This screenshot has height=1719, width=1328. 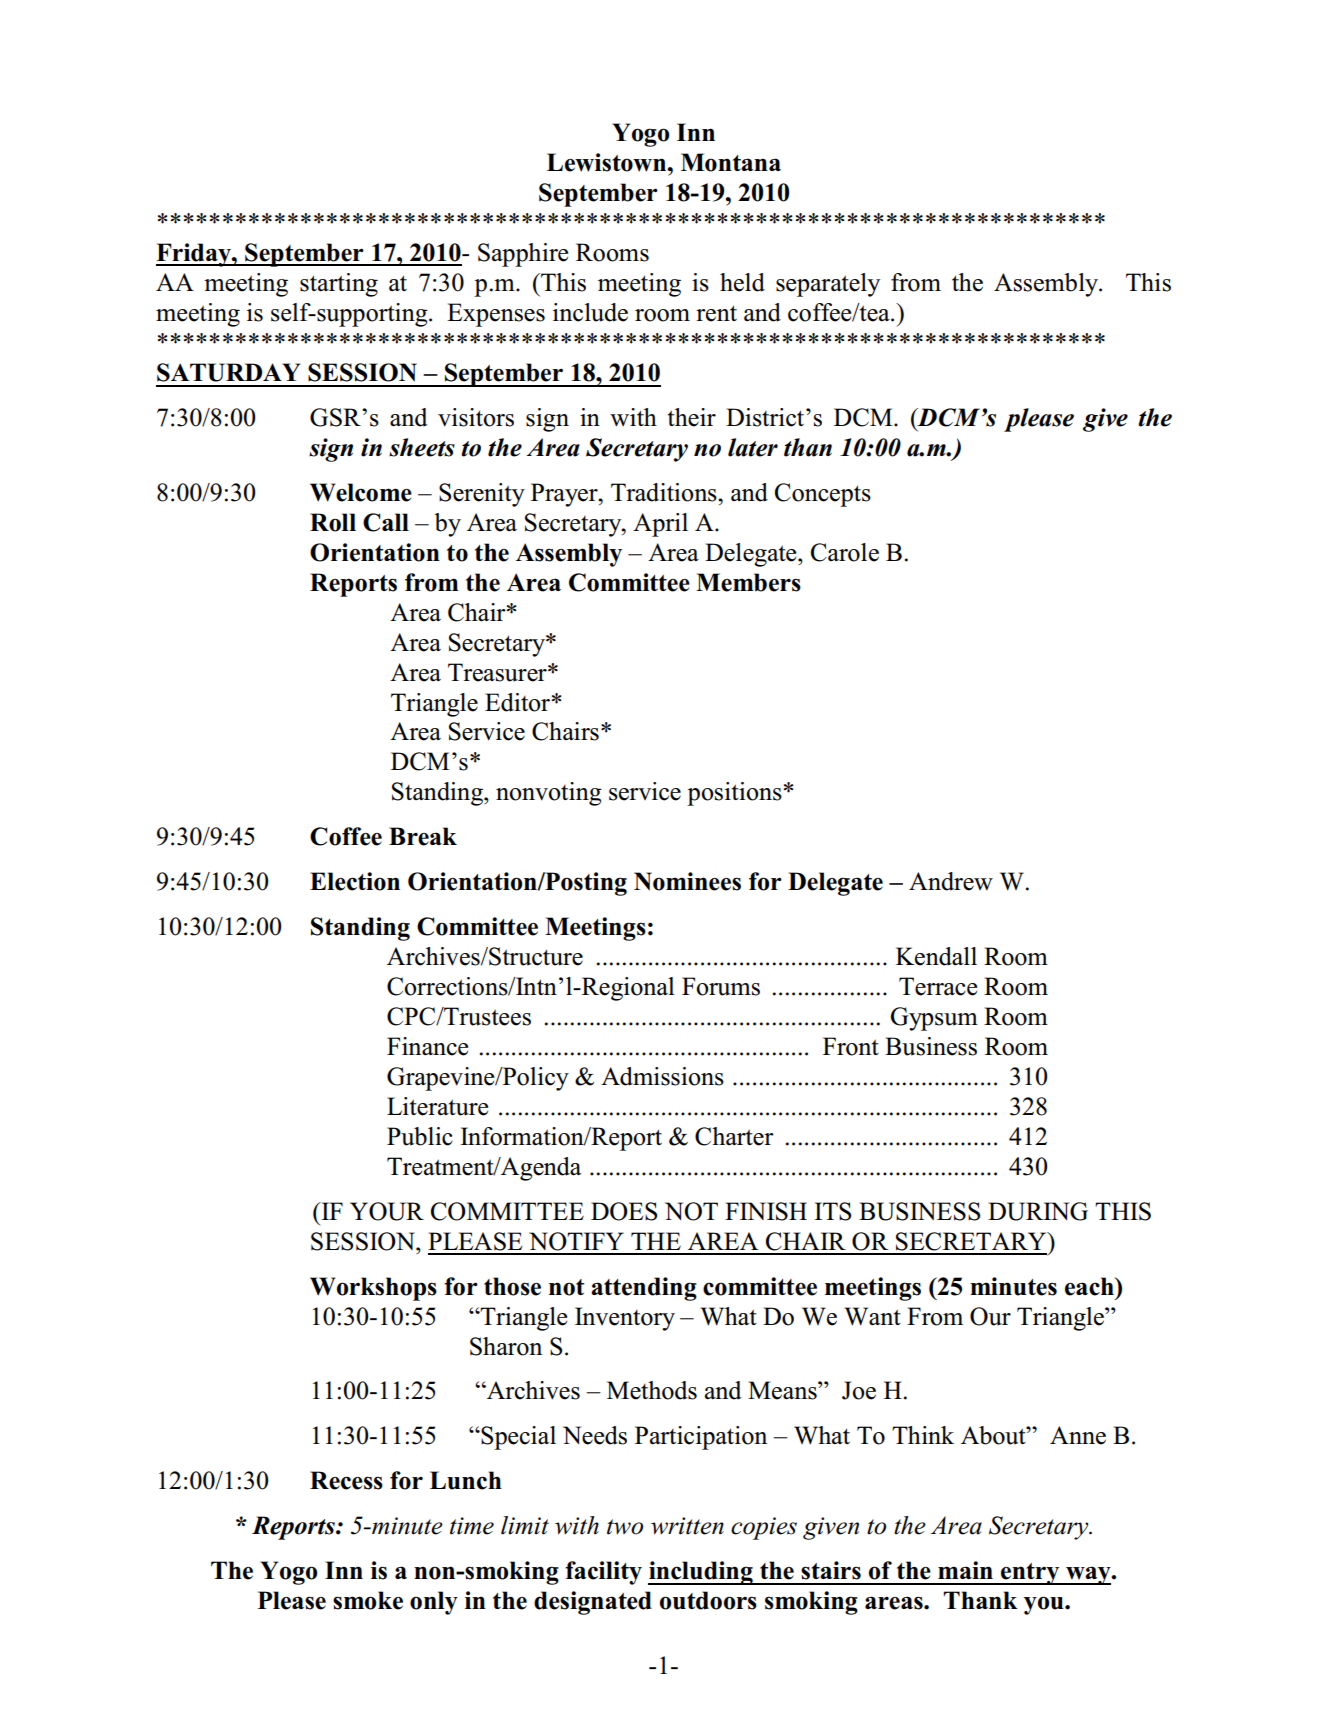 What do you see at coordinates (687, 881) in the screenshot?
I see `Nominees` at bounding box center [687, 881].
